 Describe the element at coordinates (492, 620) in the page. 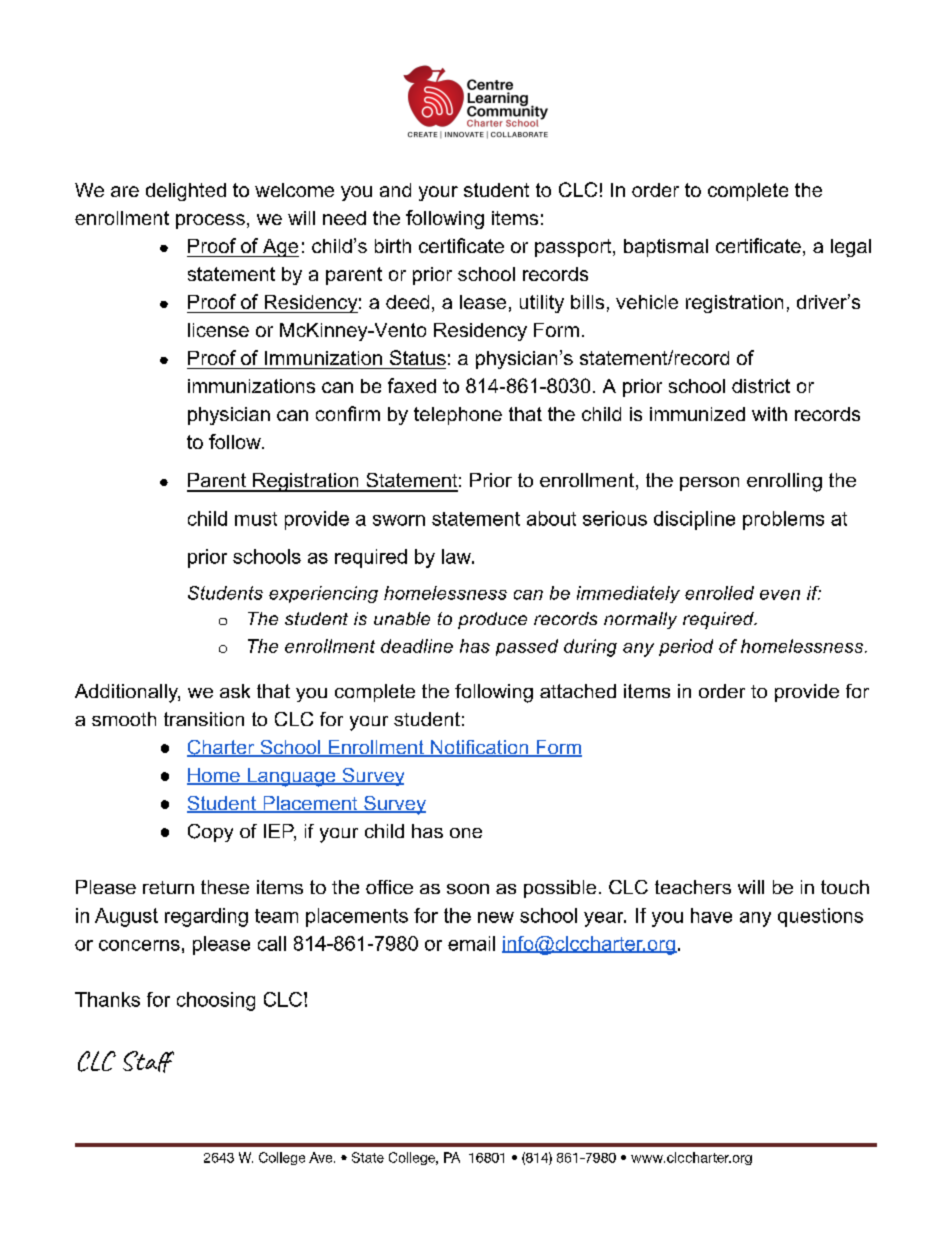

I see `produce` at that location.
